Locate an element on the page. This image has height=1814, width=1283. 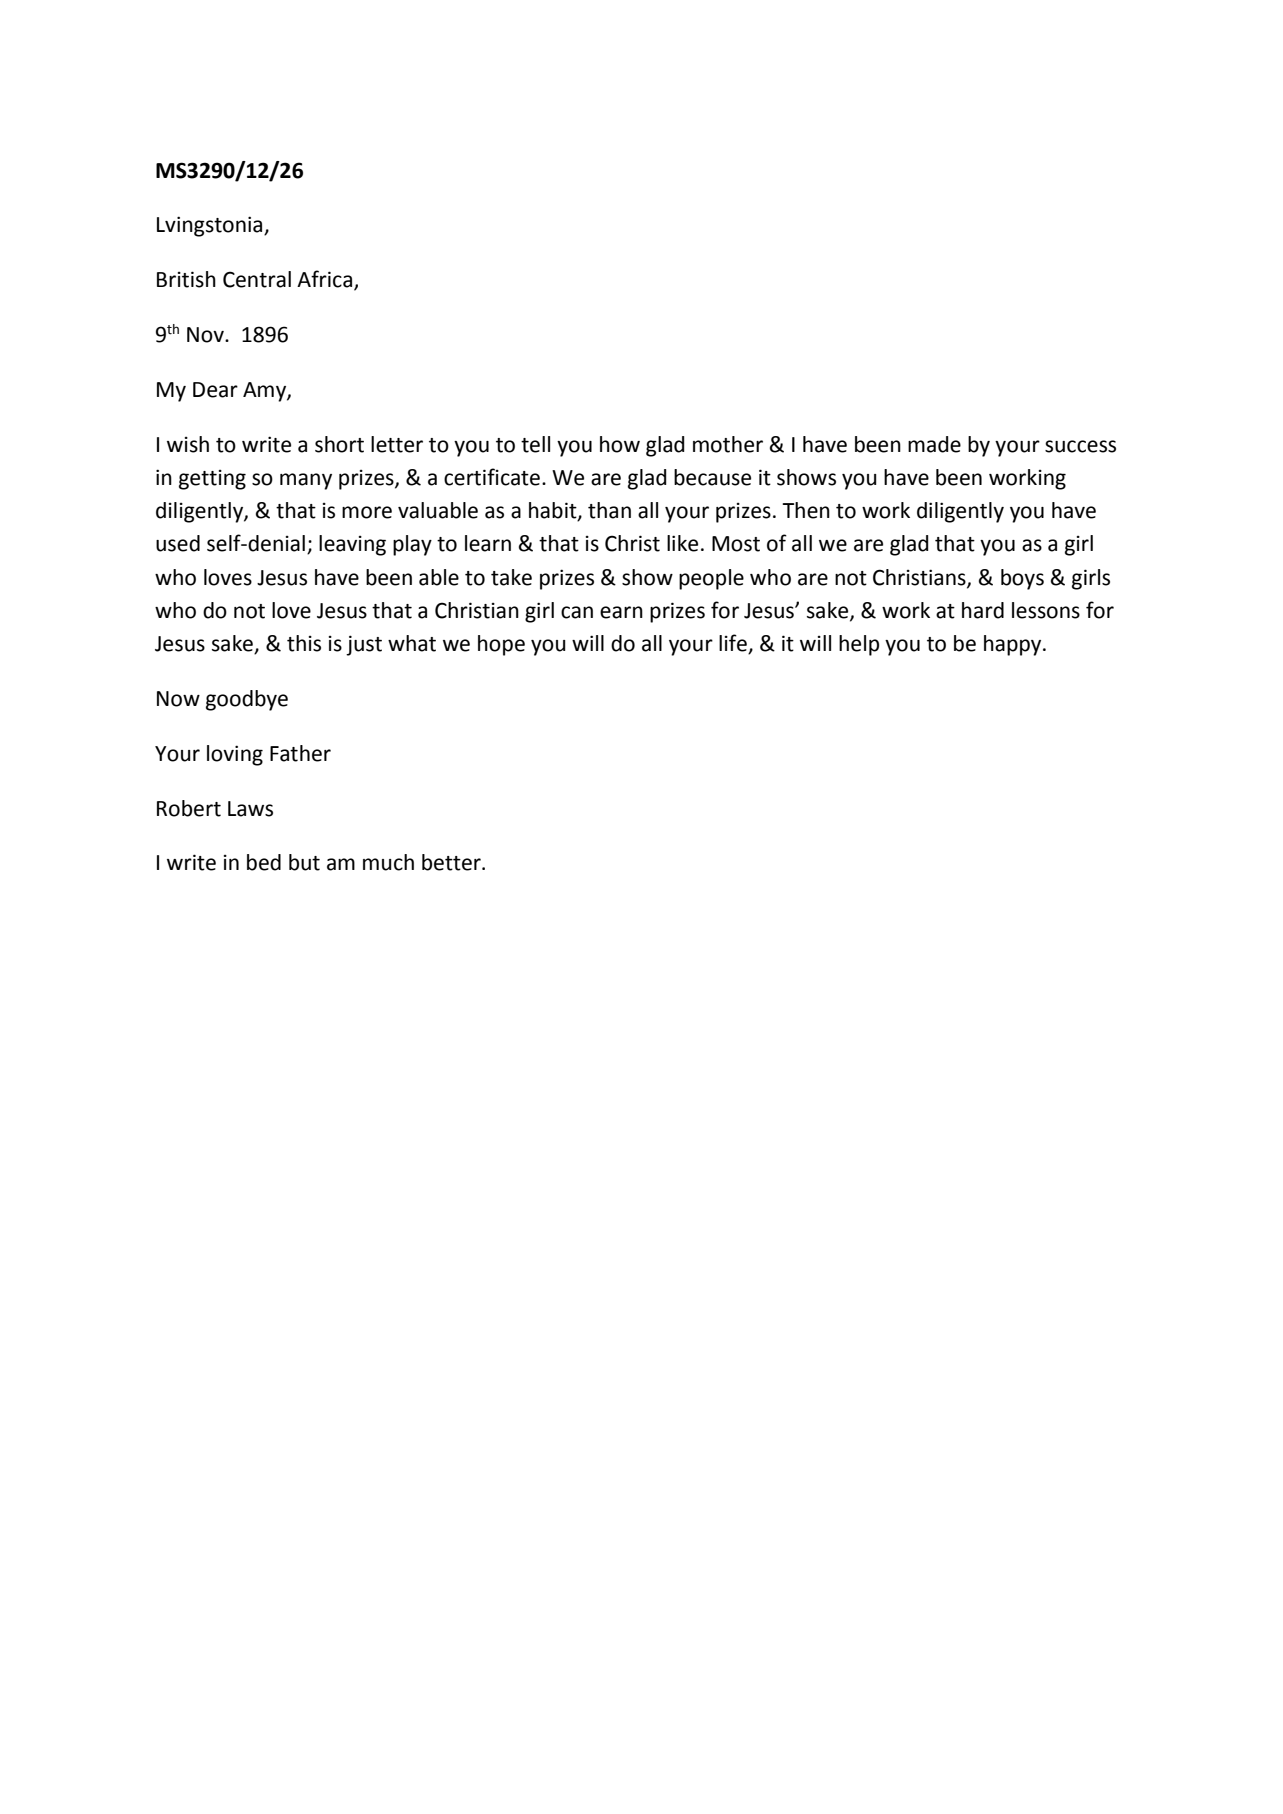
people is located at coordinates (711, 579).
